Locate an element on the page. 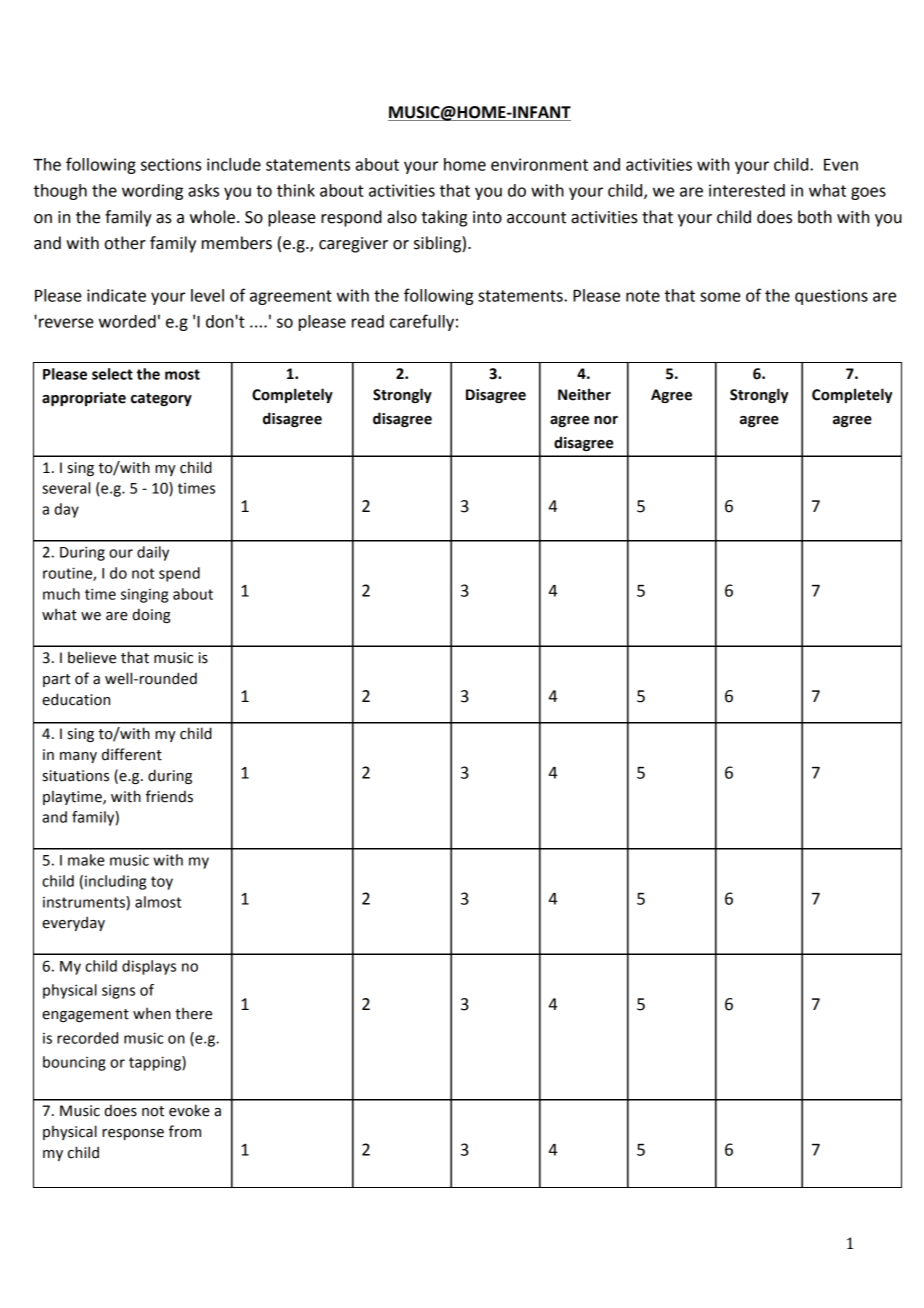  taking is located at coordinates (444, 218).
